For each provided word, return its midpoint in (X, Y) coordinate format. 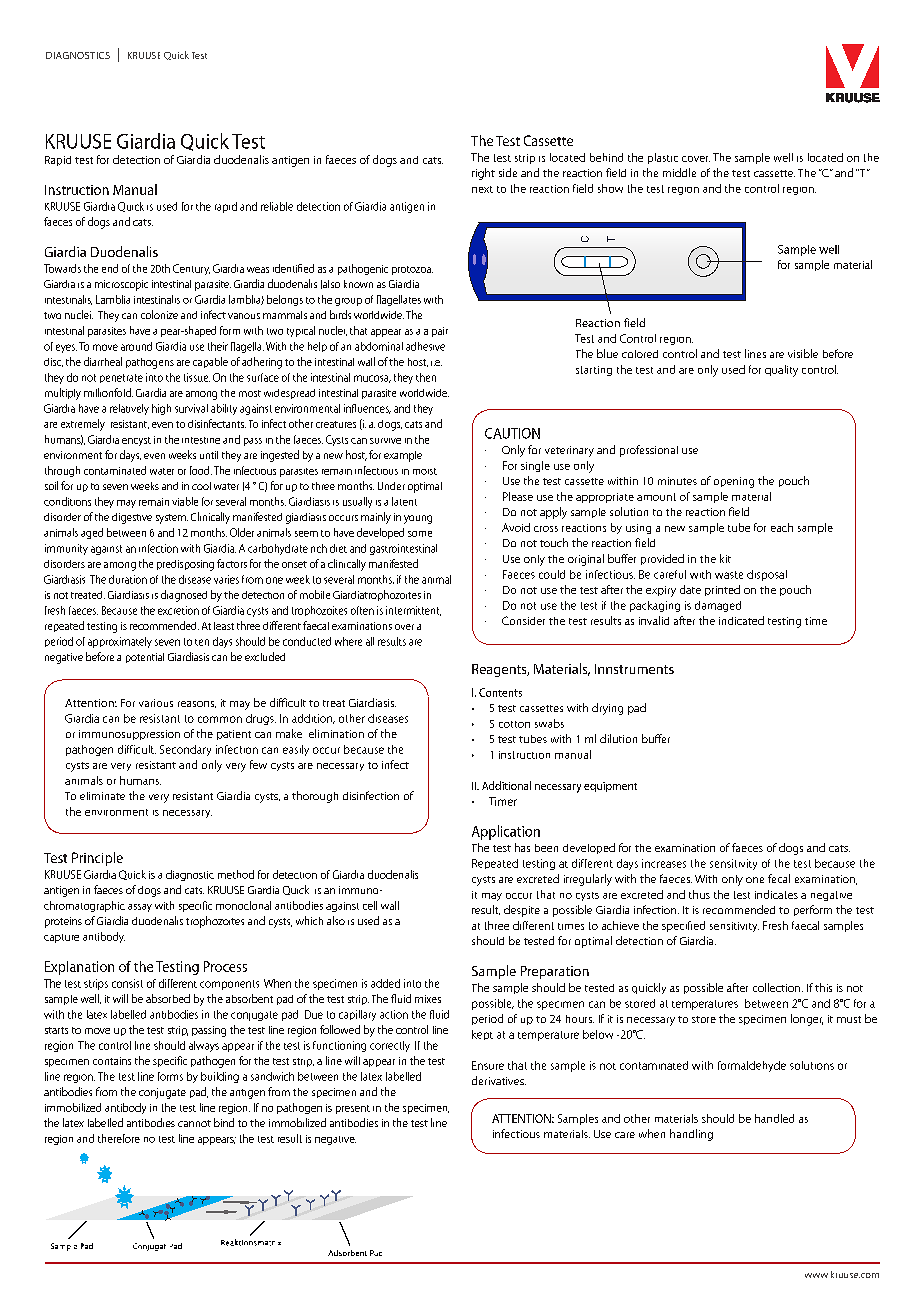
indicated (741, 620)
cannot (194, 1123)
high (161, 409)
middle (679, 172)
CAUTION (512, 433)
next (482, 189)
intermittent (413, 611)
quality (781, 371)
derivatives (499, 1080)
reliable (277, 206)
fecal (779, 878)
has (522, 847)
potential (145, 658)
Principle (97, 859)
